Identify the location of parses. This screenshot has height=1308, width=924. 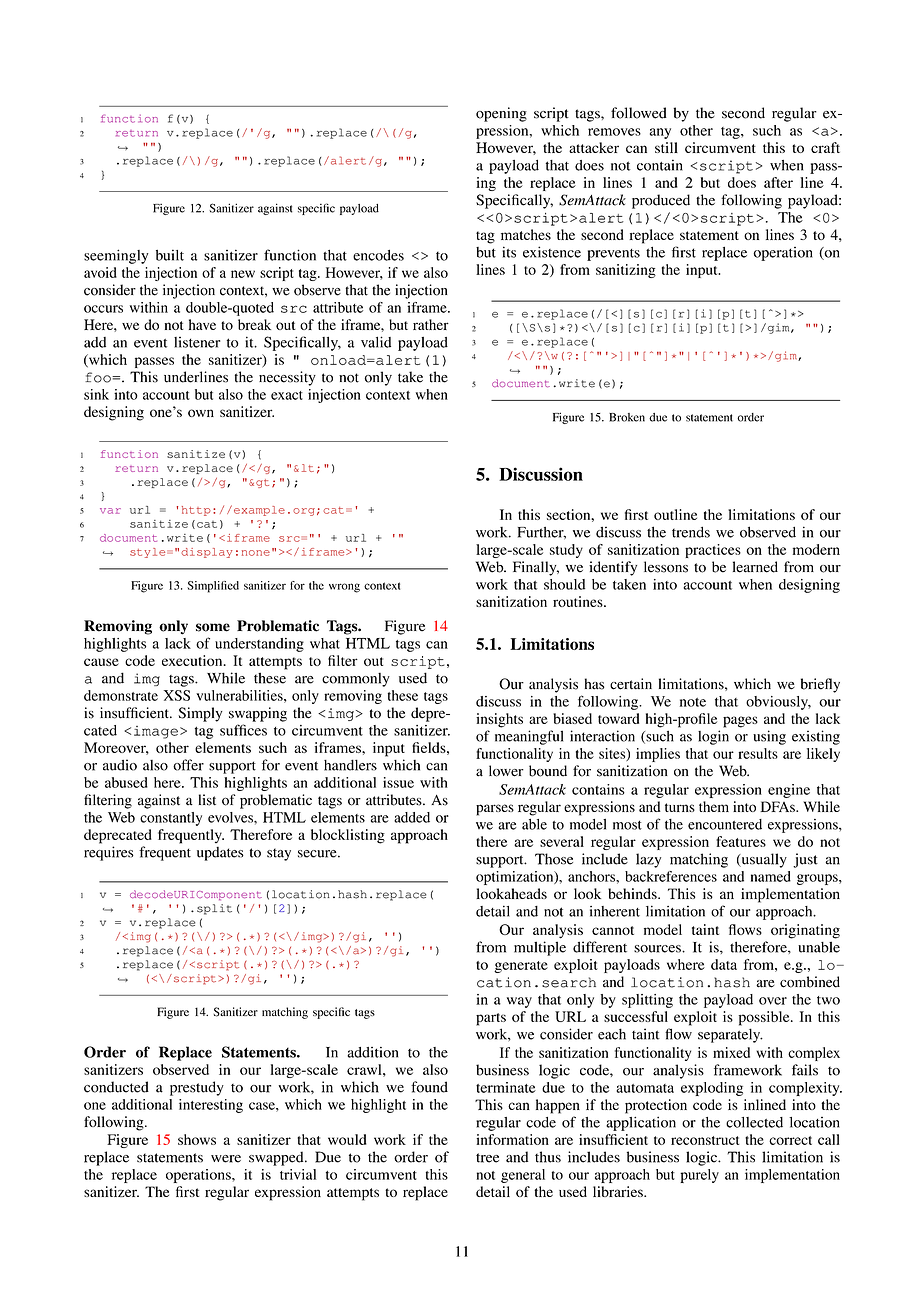
(495, 810).
